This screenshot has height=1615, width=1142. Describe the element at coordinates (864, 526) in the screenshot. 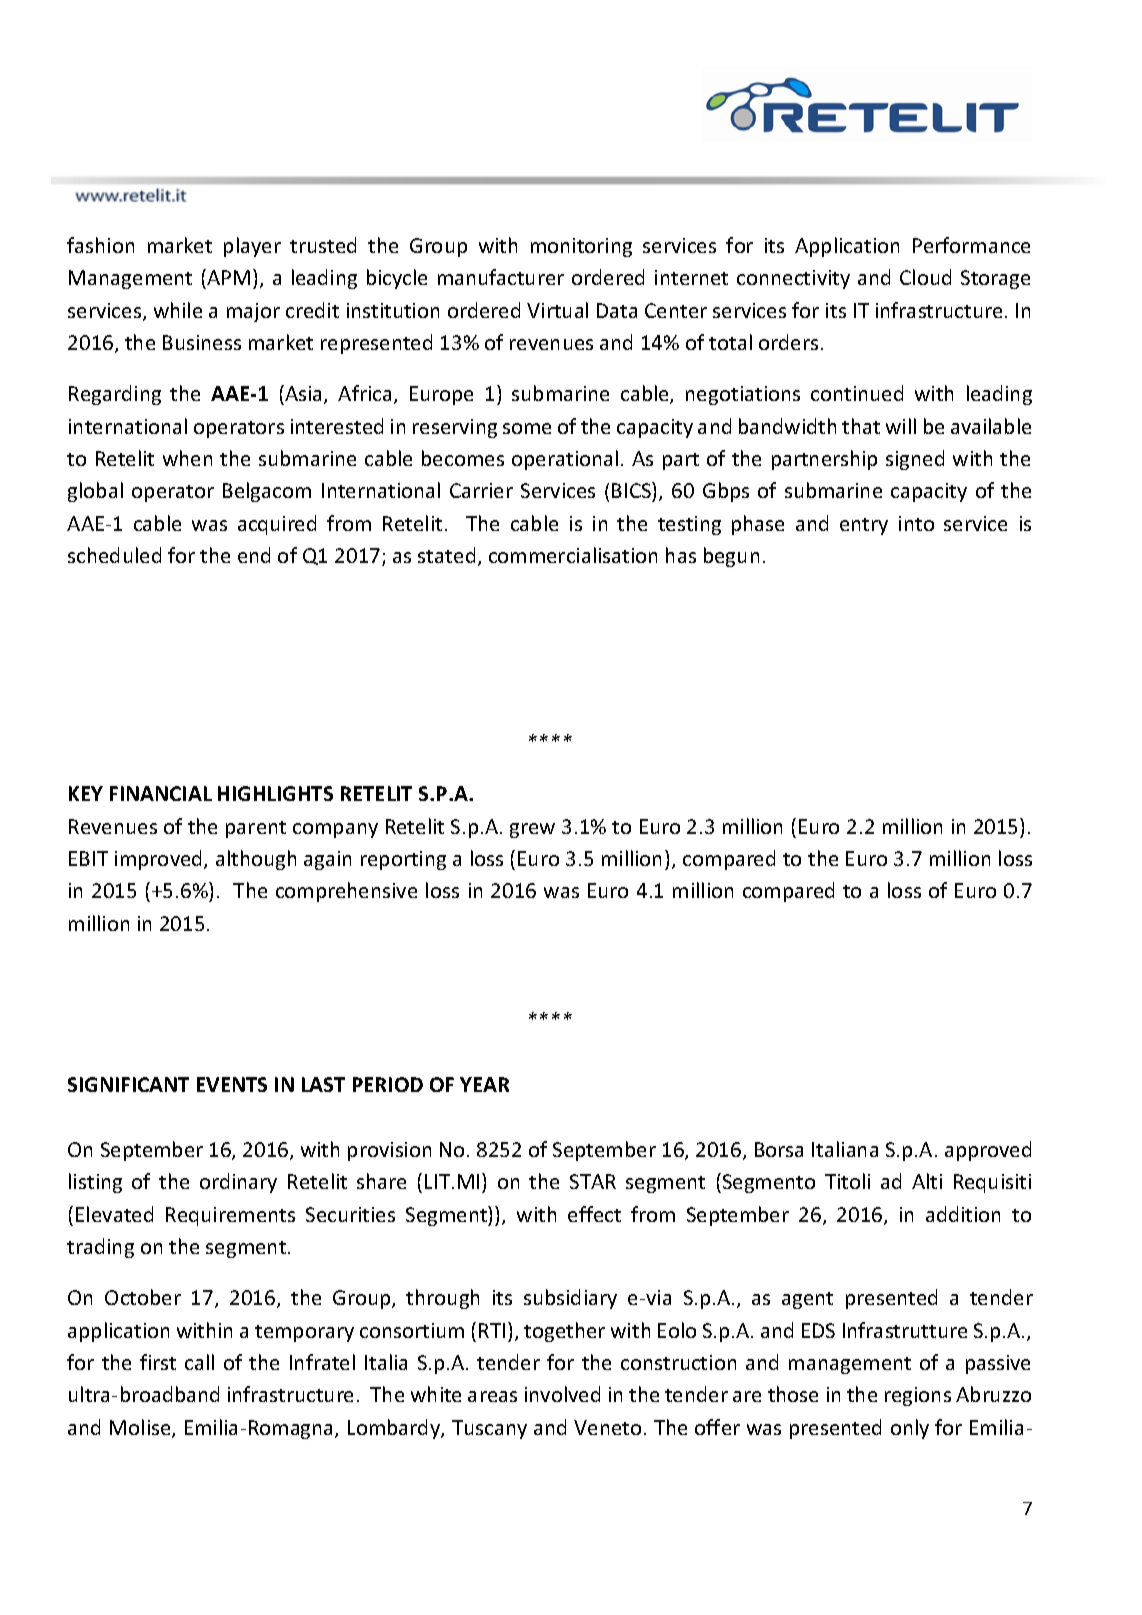

I see `entry` at that location.
